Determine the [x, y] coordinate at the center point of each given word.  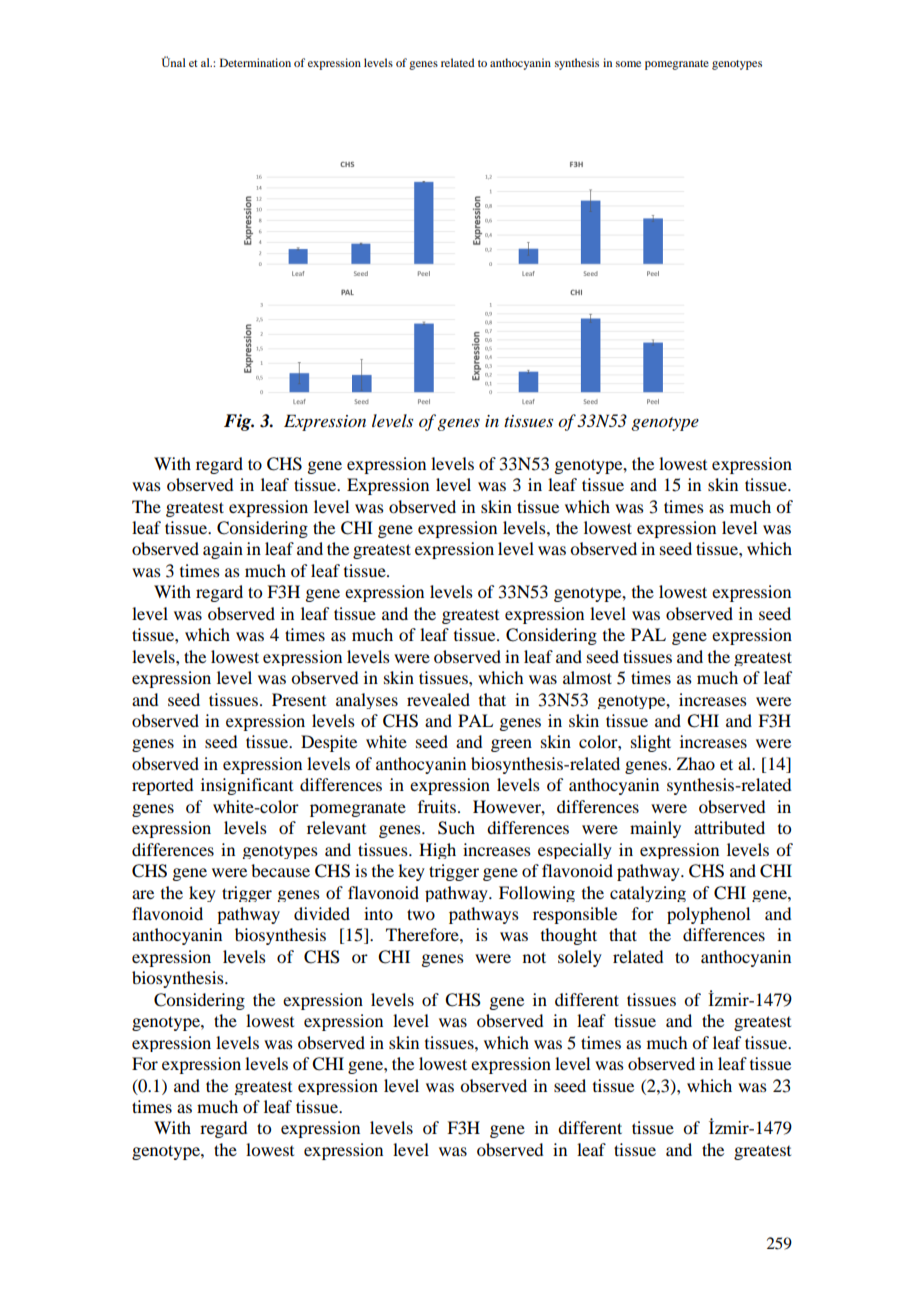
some [628, 64]
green [511, 745]
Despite [329, 743]
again [223, 550]
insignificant [247, 786]
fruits [437, 806]
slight [651, 743]
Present [299, 699]
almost [587, 677]
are [143, 894]
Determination [255, 62]
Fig [239, 422]
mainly [655, 829]
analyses [367, 701]
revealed [438, 699]
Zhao [696, 763]
